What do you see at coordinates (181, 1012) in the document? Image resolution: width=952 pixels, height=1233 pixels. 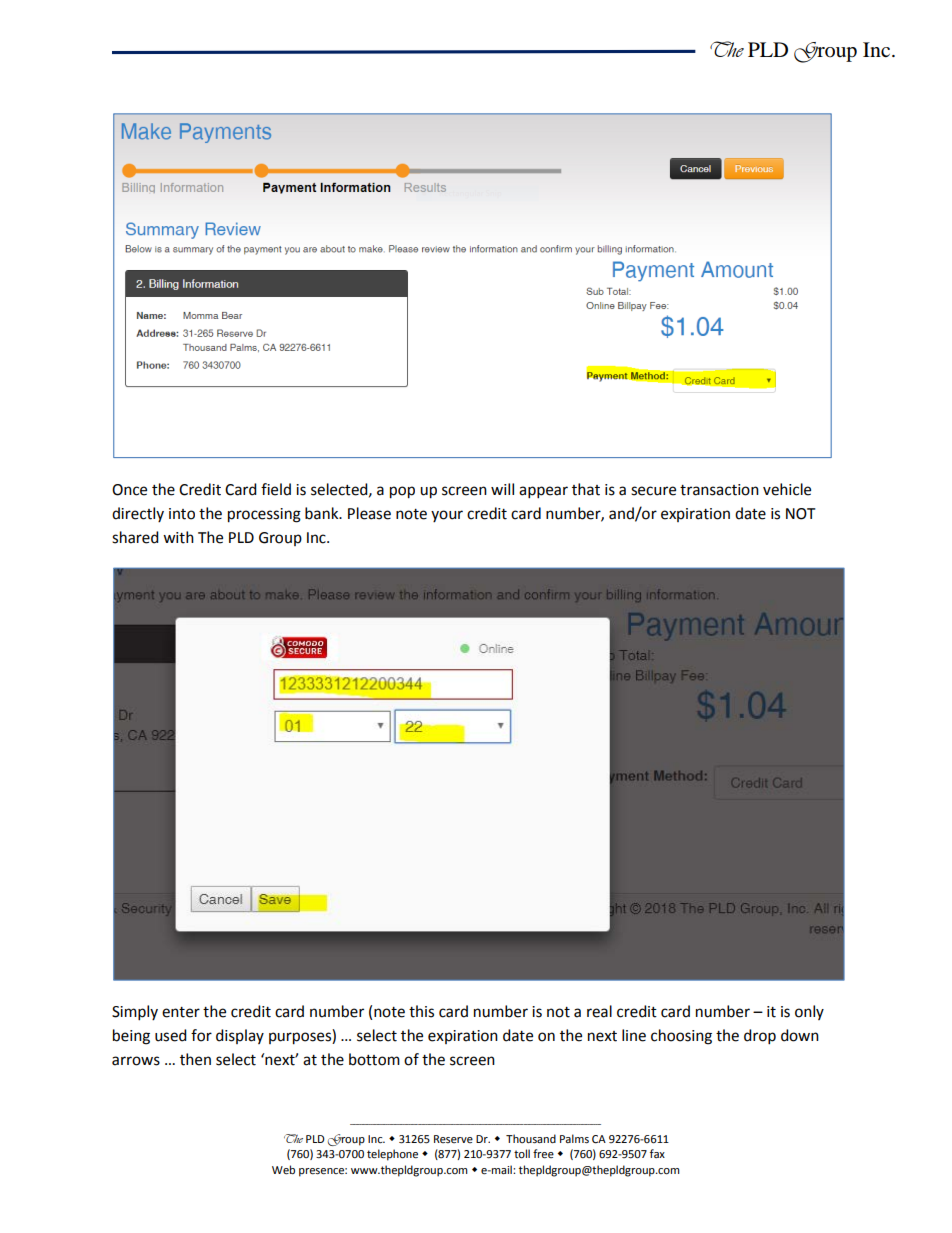 I see `enter` at bounding box center [181, 1012].
